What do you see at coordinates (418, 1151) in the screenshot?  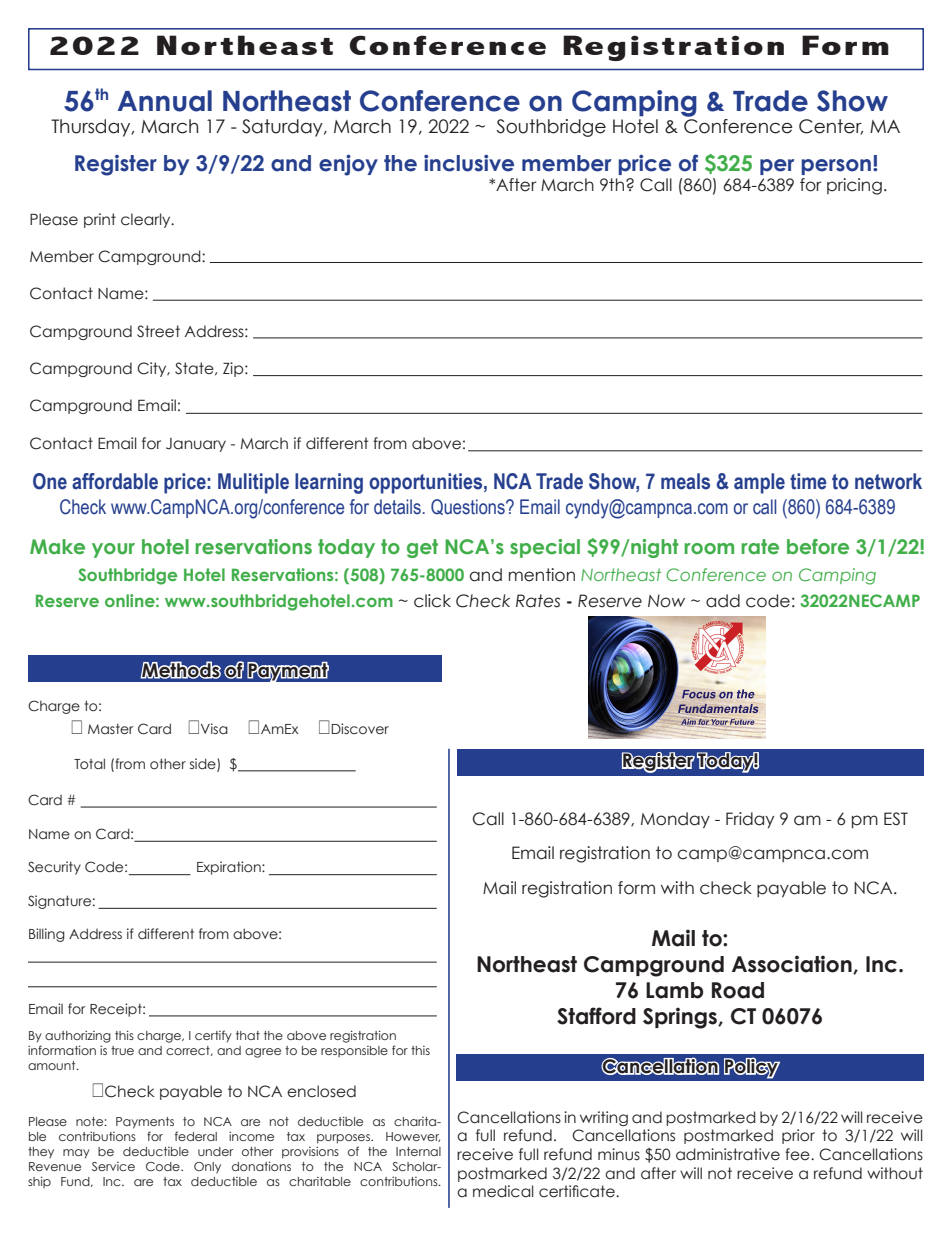 I see `Internal` at bounding box center [418, 1151].
